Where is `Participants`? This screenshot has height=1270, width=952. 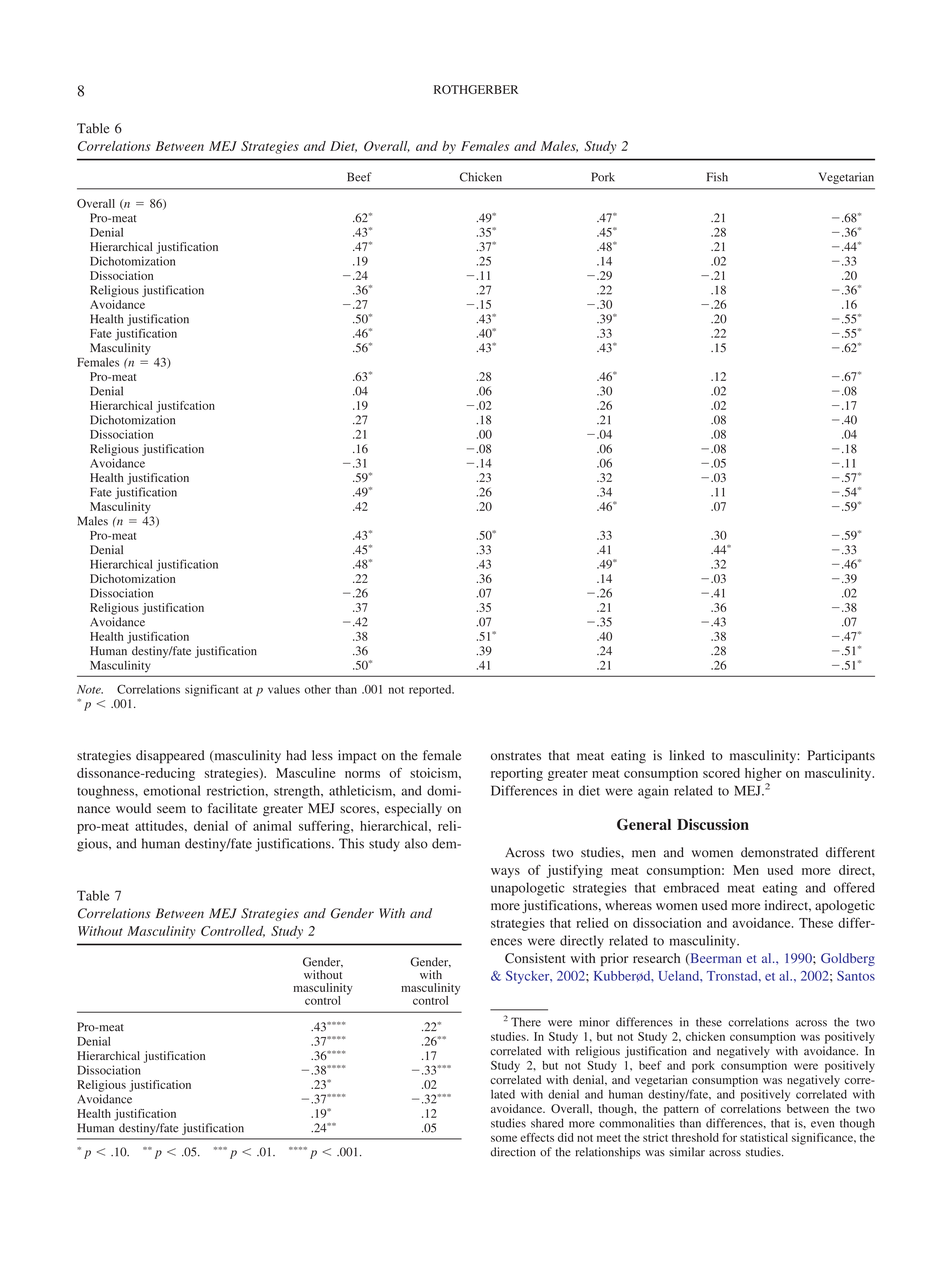
Participants is located at coordinates (841, 757).
